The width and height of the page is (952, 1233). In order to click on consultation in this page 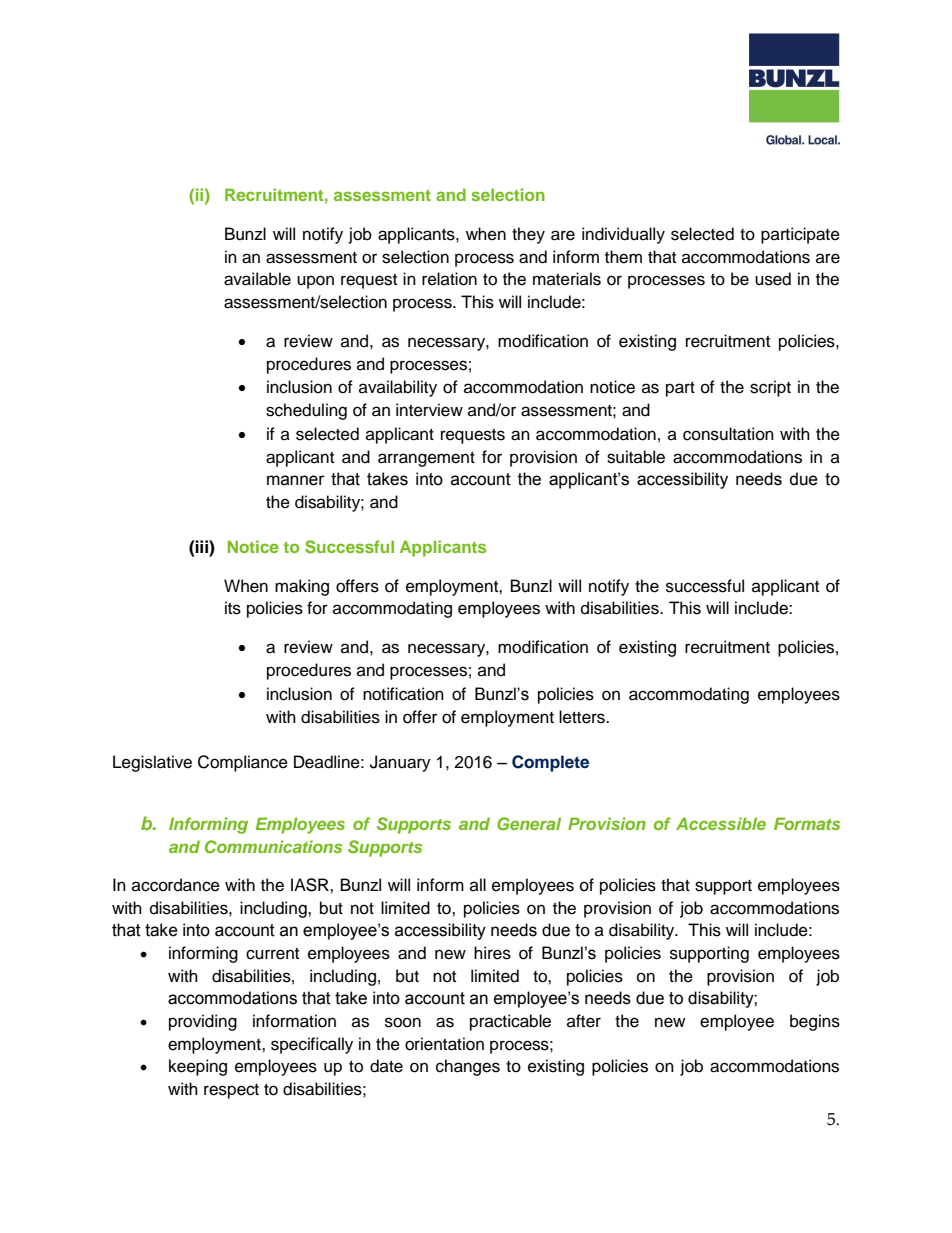, I will do `click(728, 434)`.
